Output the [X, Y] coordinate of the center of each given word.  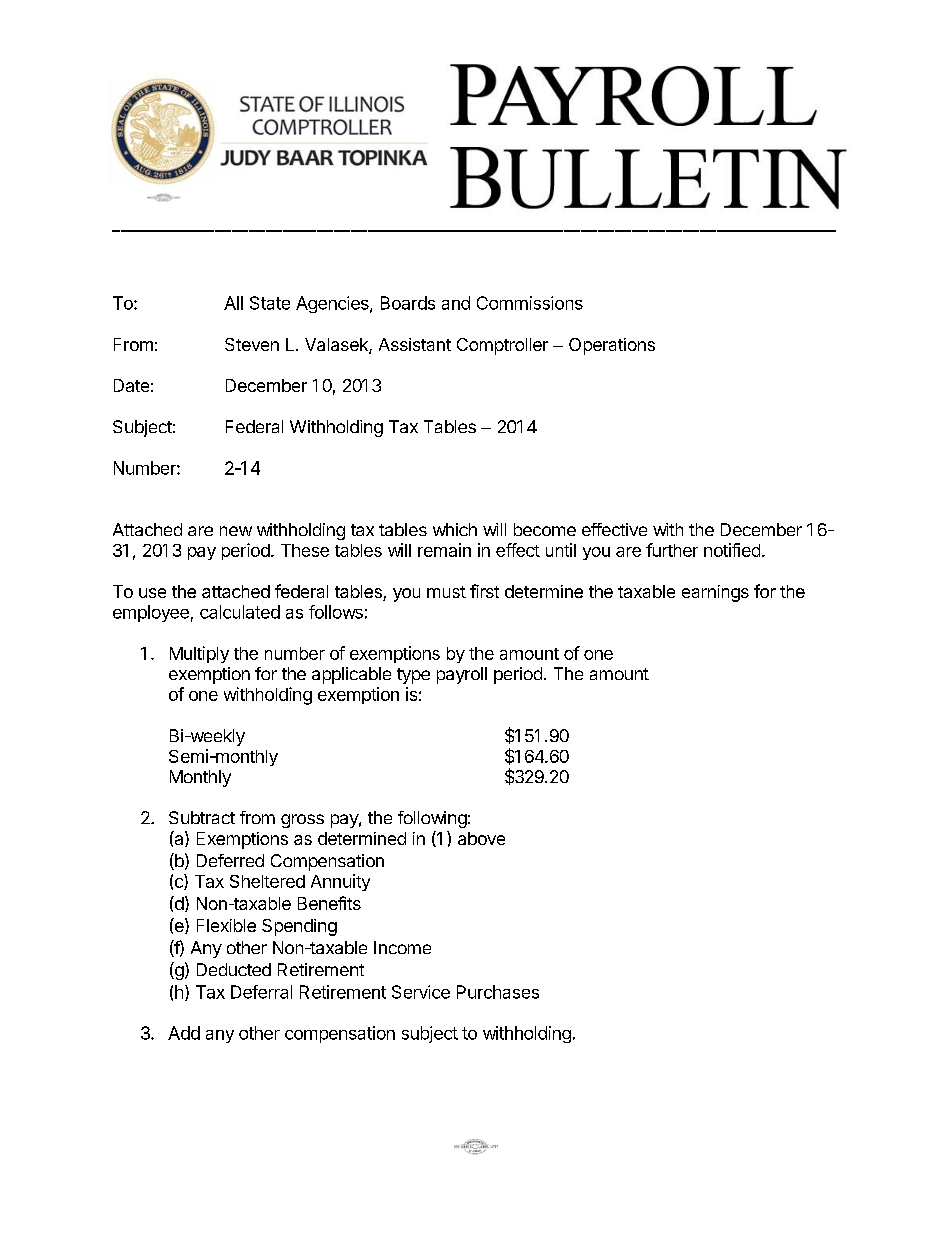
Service [421, 992]
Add [184, 1033]
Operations [612, 346]
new [236, 531]
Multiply [199, 654]
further [672, 550]
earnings [715, 593]
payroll [462, 675]
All [233, 303]
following [432, 819]
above [481, 838]
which [455, 529]
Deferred [230, 860]
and [456, 303]
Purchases [498, 992]
